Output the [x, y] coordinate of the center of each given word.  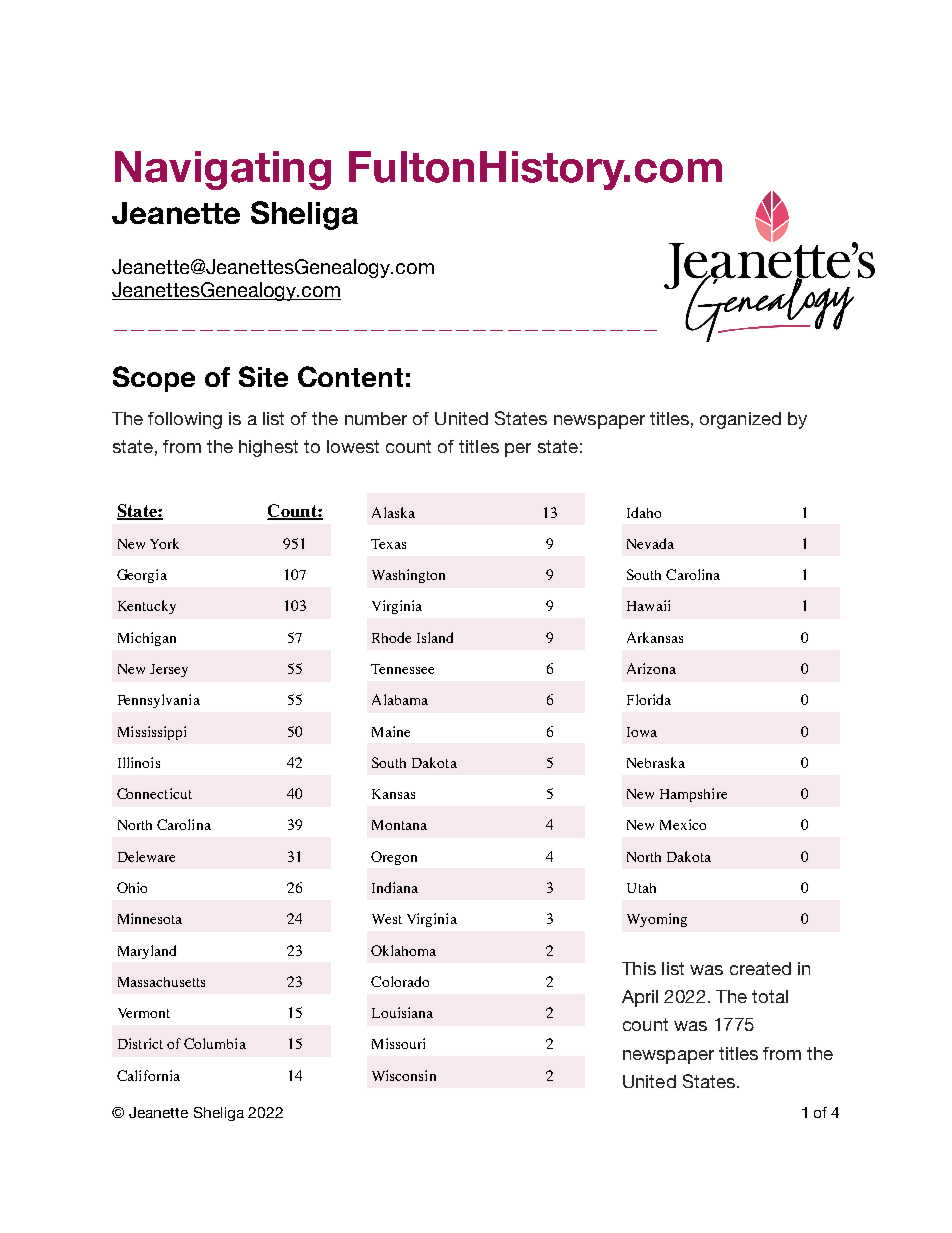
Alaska [393, 512]
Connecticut [154, 793]
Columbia [215, 1043]
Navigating [223, 170]
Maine [391, 731]
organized [740, 420]
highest [268, 448]
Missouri [398, 1043]
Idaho [644, 512]
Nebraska [656, 762]
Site [263, 376]
